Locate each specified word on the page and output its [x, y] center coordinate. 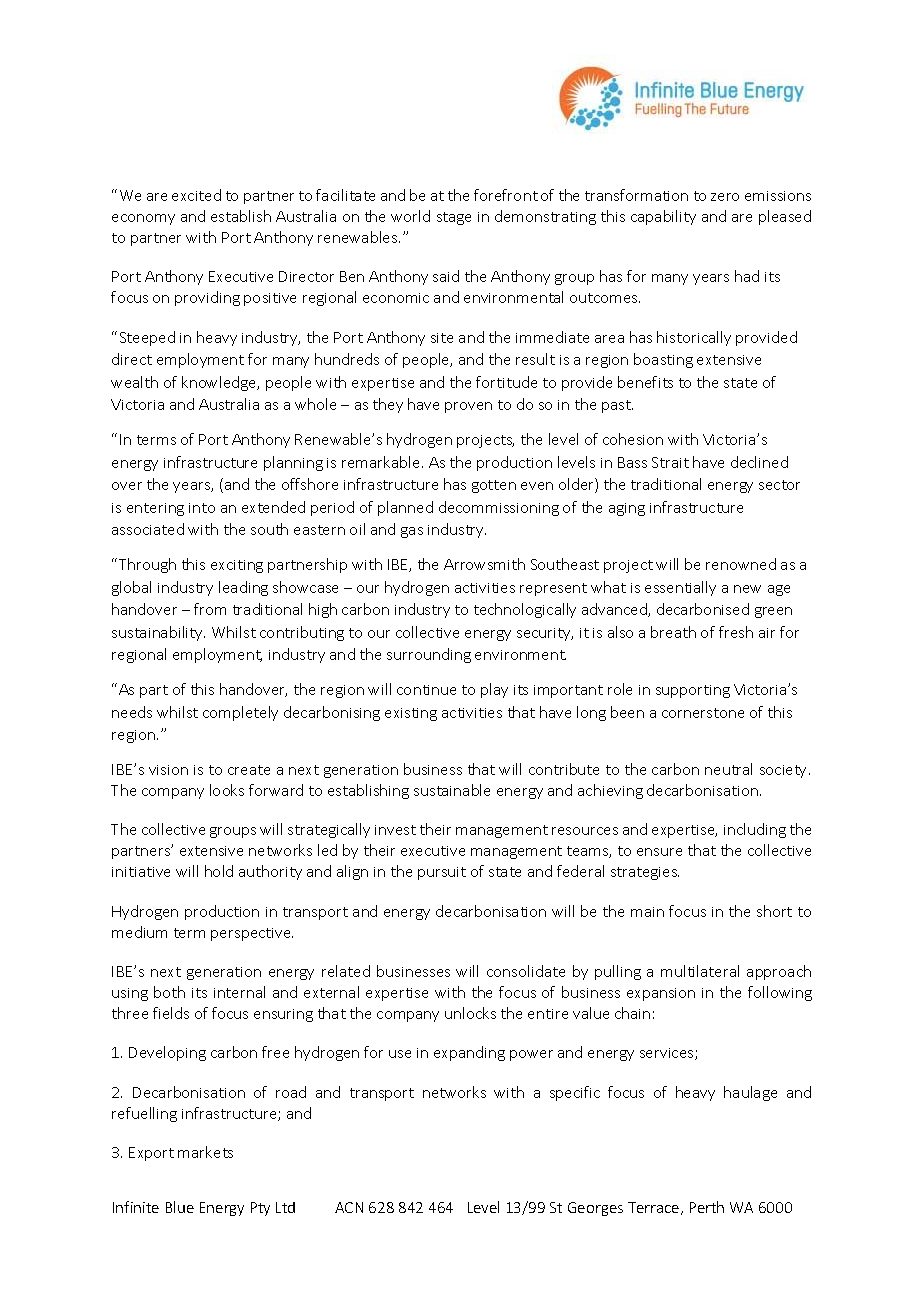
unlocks [470, 1013]
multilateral [700, 971]
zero [725, 197]
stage [454, 218]
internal [239, 992]
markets [205, 1152]
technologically [525, 610]
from [210, 609]
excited [196, 195]
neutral [728, 769]
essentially [680, 588]
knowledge [220, 383]
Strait [670, 462]
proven [468, 407]
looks [227, 790]
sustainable [452, 790]
